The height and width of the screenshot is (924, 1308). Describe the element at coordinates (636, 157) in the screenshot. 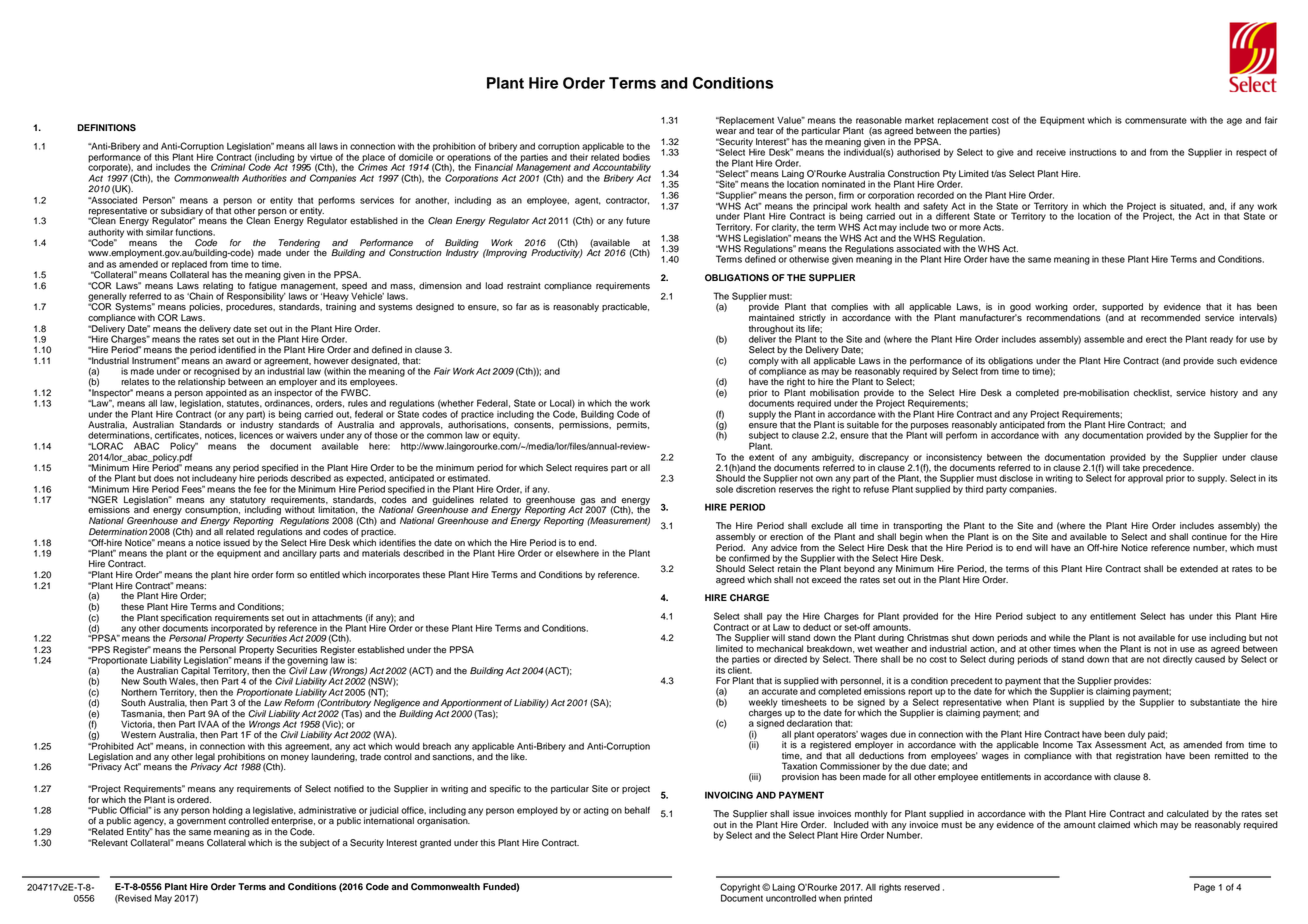

I see `bodies` at that location.
